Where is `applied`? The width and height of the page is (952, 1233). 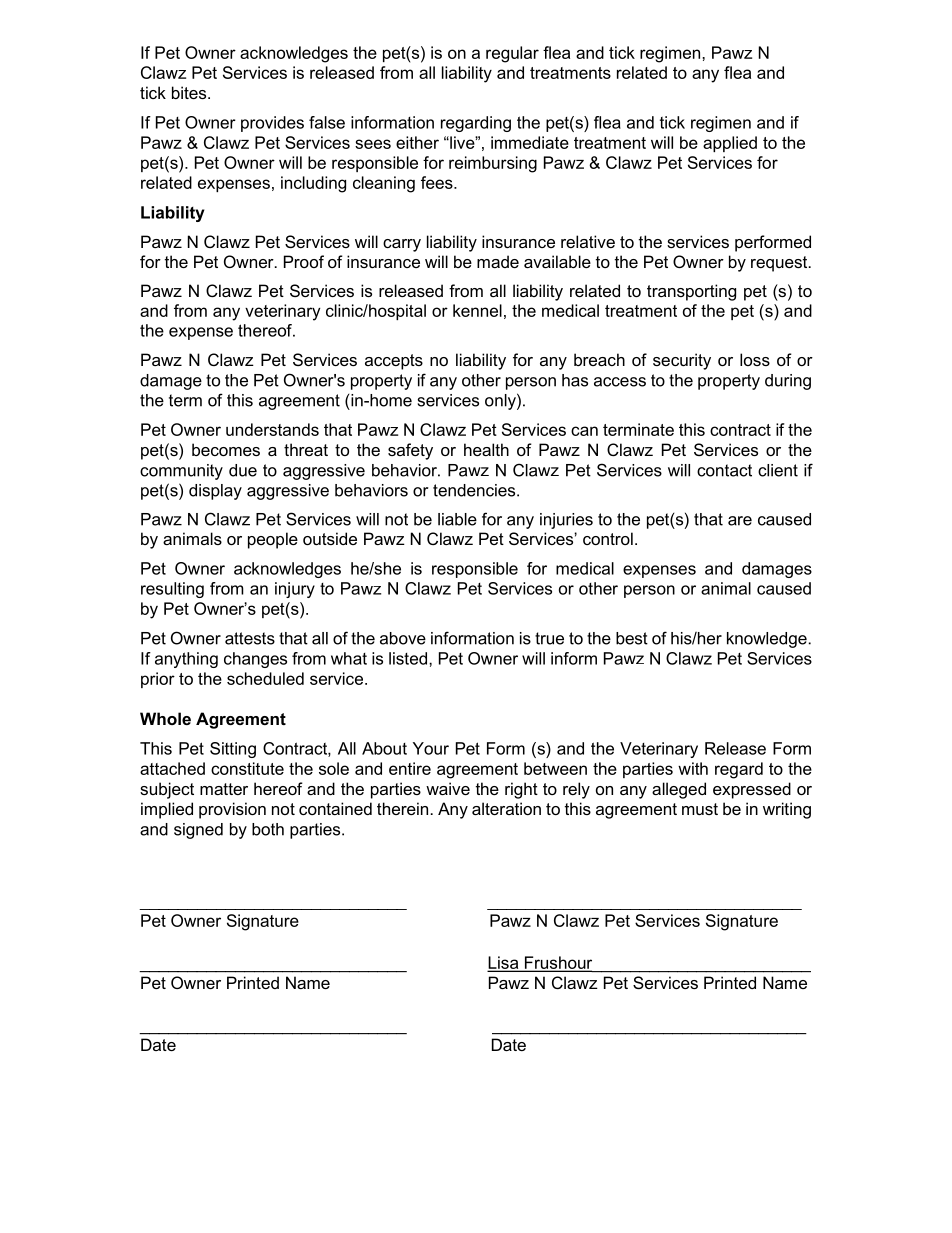 applied is located at coordinates (730, 144).
